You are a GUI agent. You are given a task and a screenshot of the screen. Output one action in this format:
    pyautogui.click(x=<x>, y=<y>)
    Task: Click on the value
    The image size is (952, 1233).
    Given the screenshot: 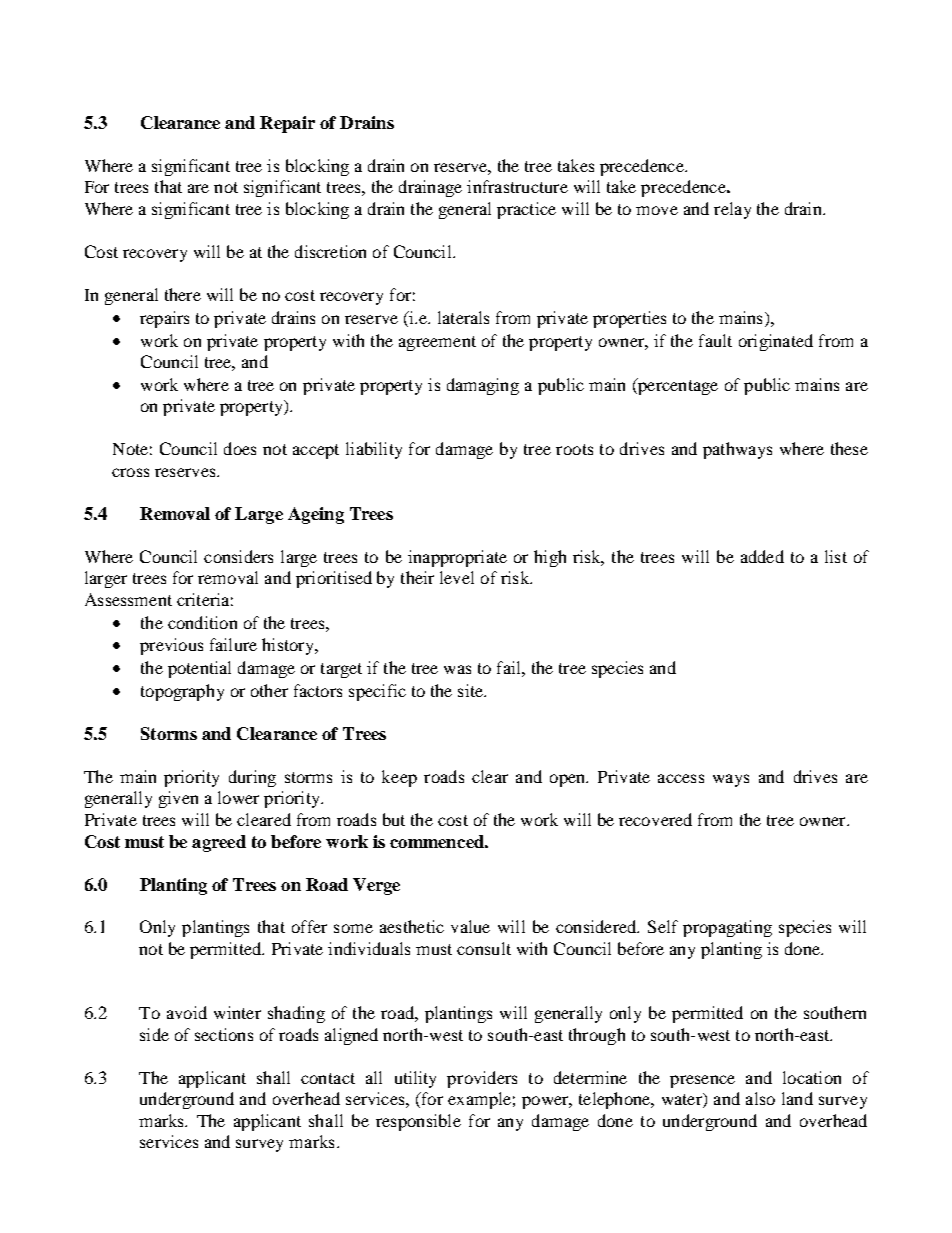 What is the action you would take?
    pyautogui.click(x=470, y=926)
